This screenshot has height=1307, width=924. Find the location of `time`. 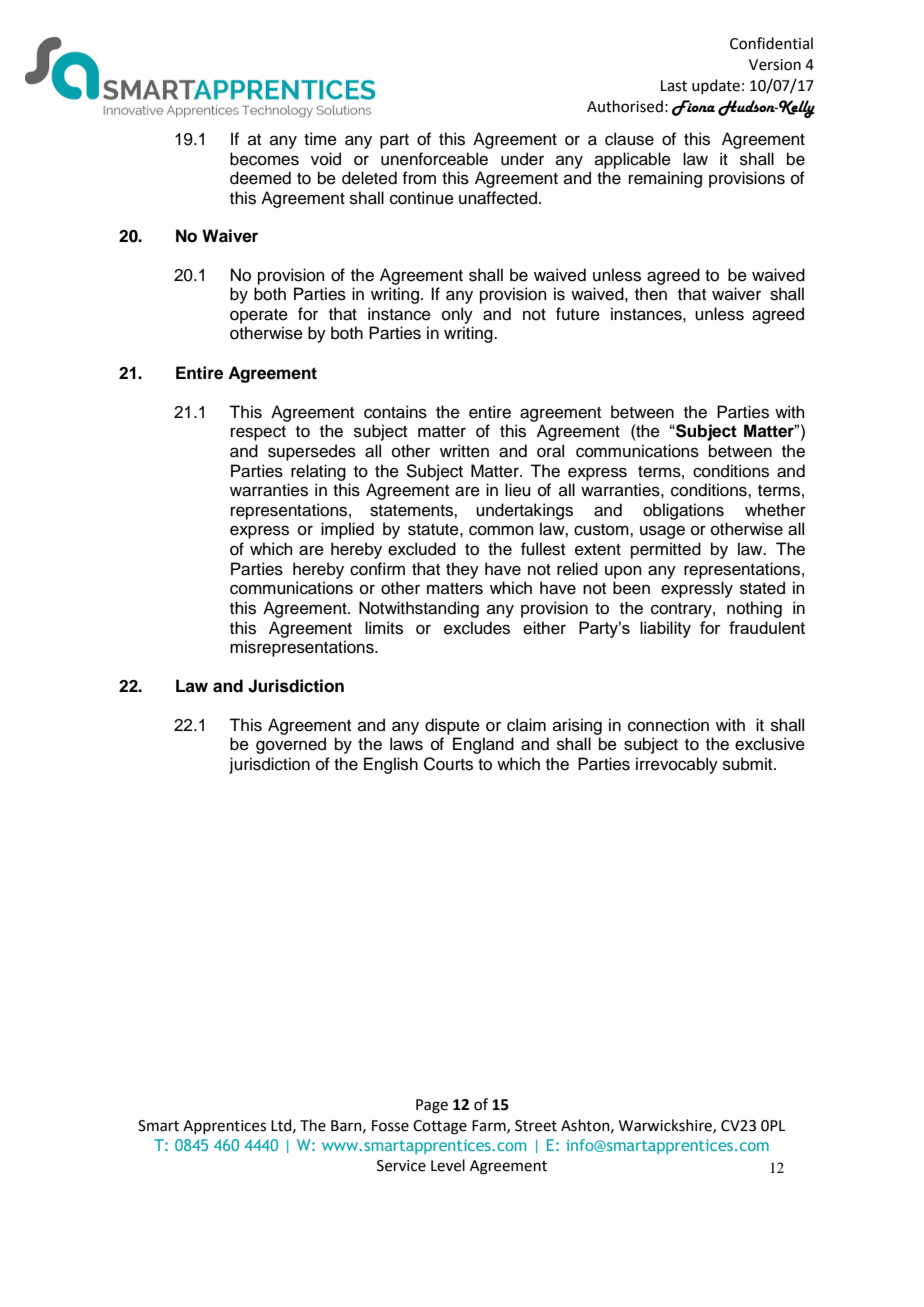

time is located at coordinates (320, 139).
